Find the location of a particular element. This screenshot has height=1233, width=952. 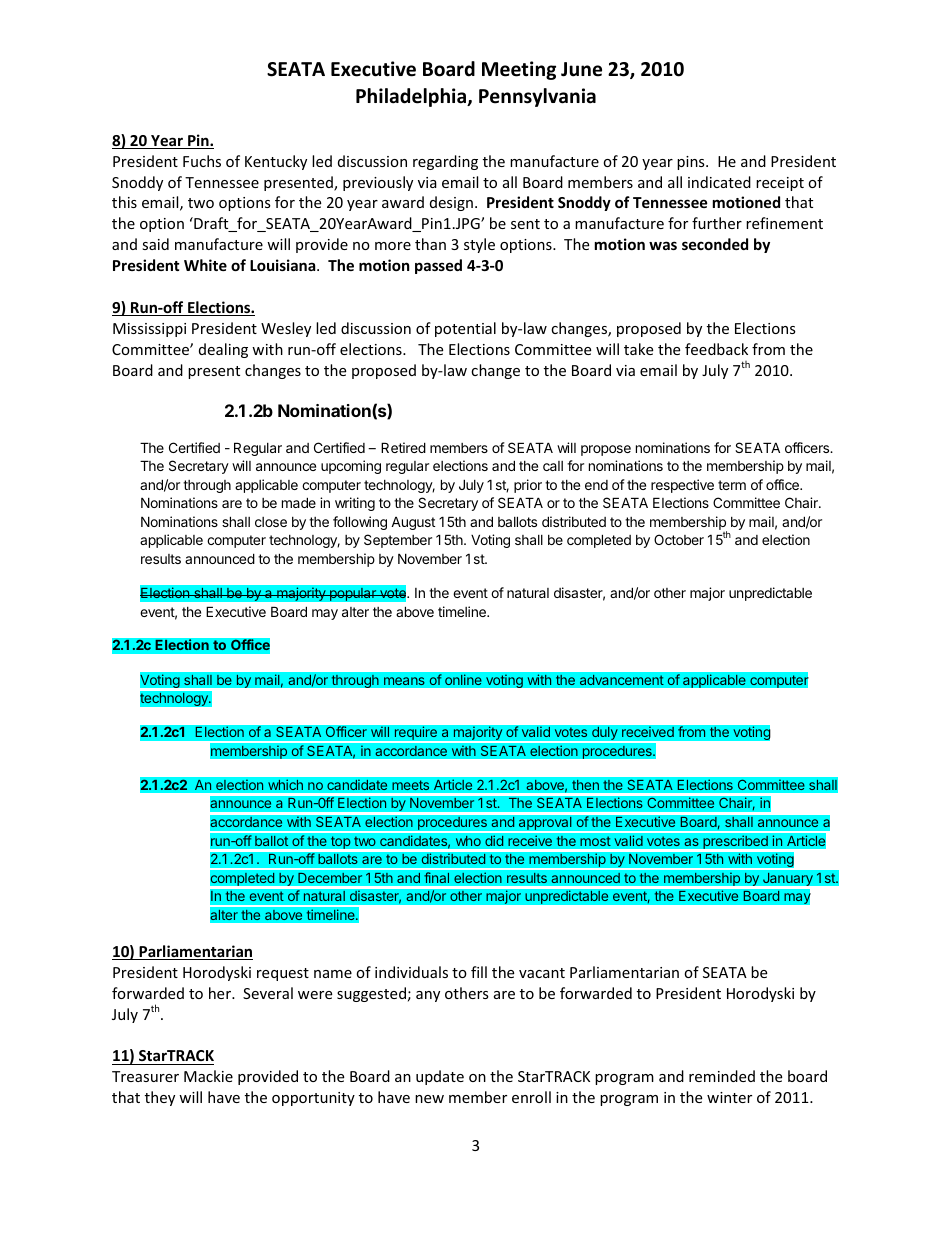

Philadelphia is located at coordinates (412, 97).
